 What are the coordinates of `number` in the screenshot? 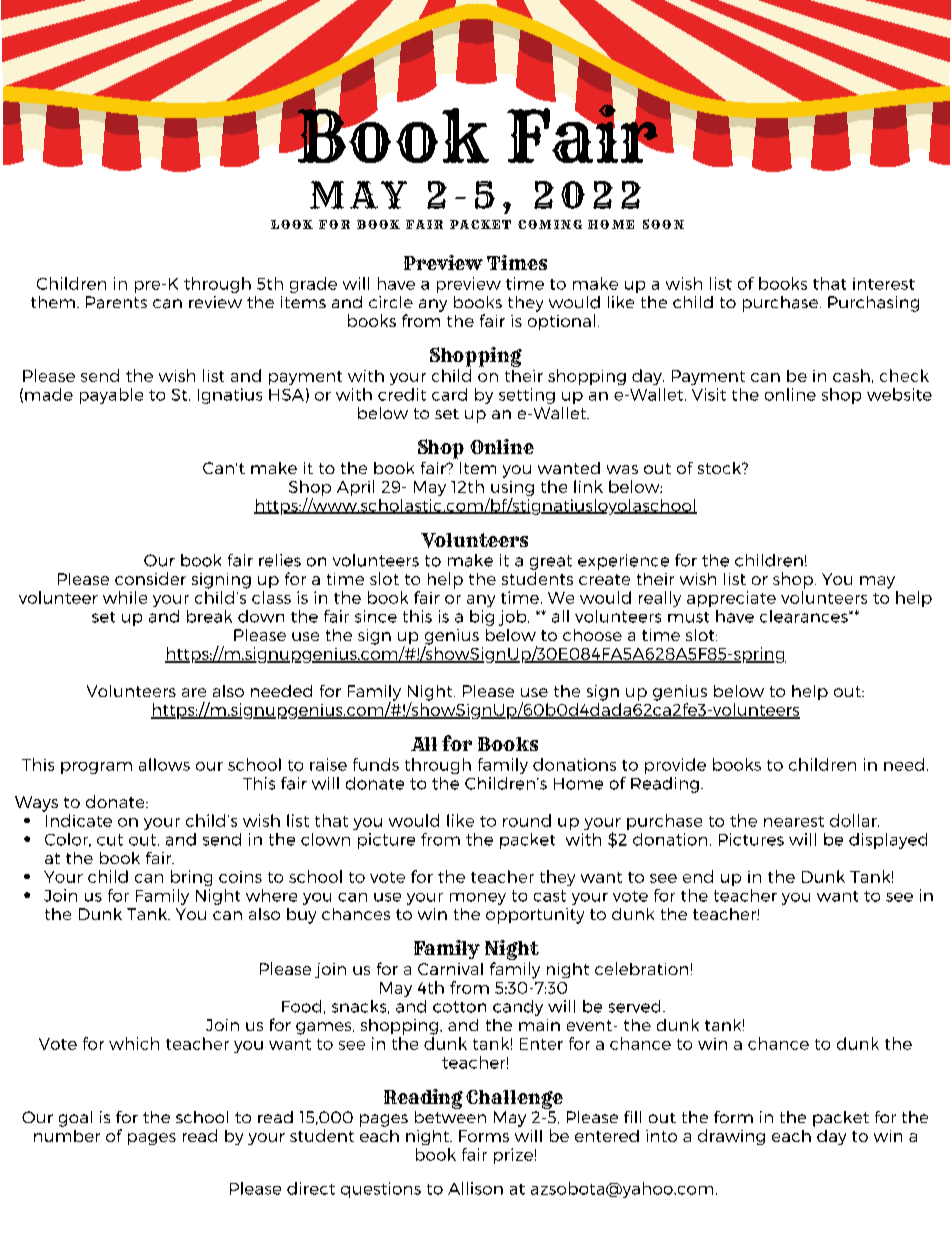 It's located at (67, 1136).
